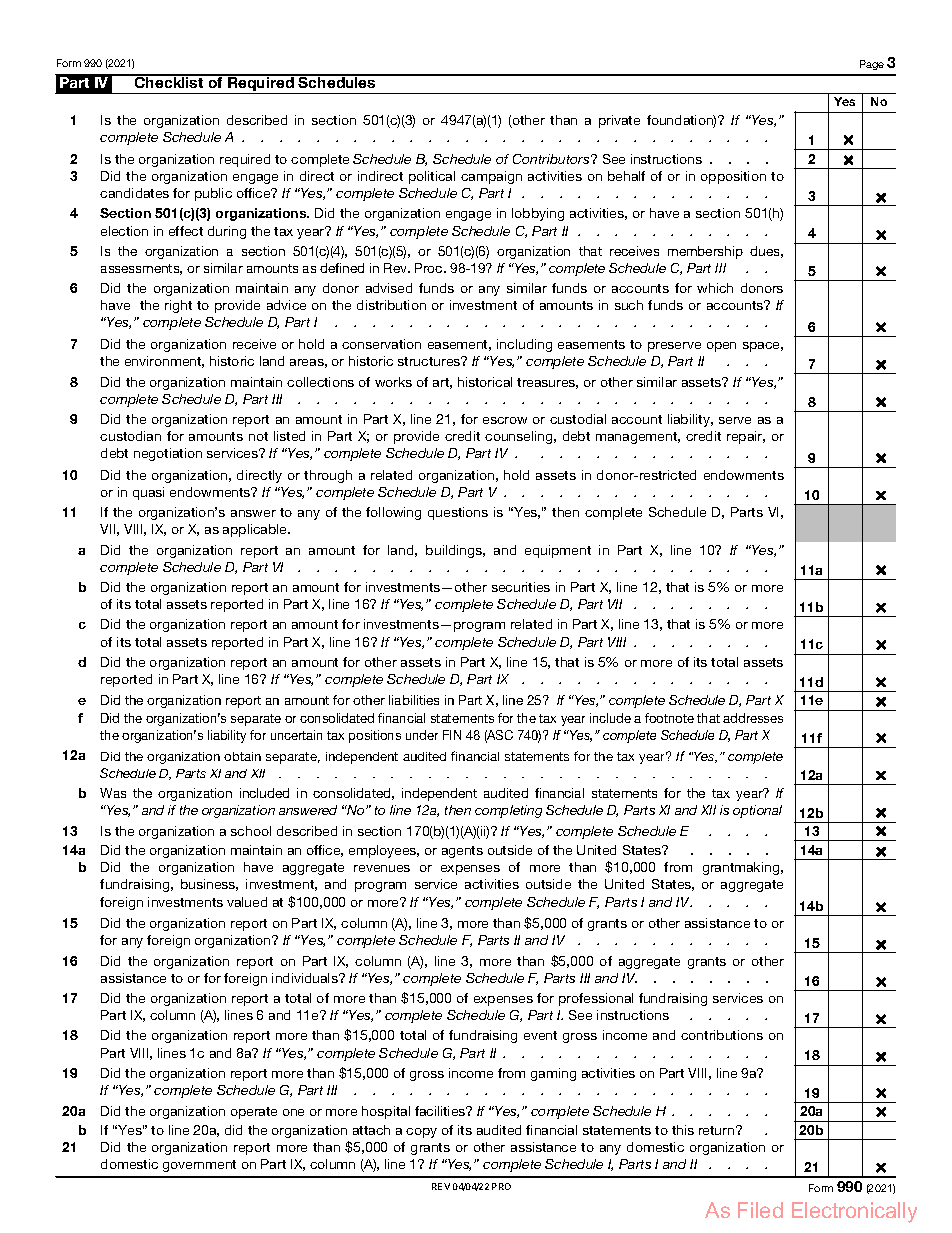 The image size is (952, 1233). What do you see at coordinates (462, 852) in the image?
I see `agents` at bounding box center [462, 852].
